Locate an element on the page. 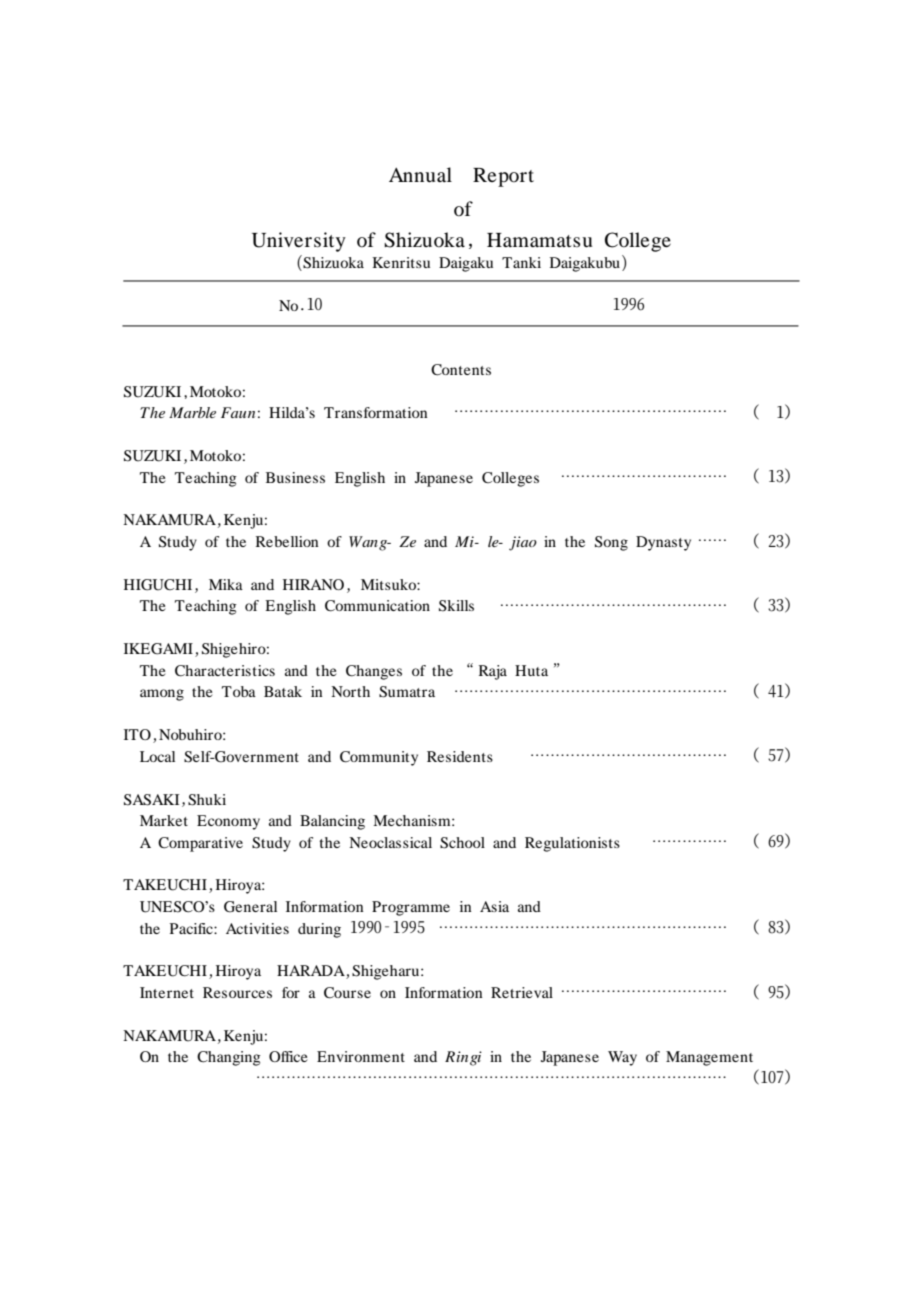 This page has height=1307, width=924. Business is located at coordinates (295, 477).
